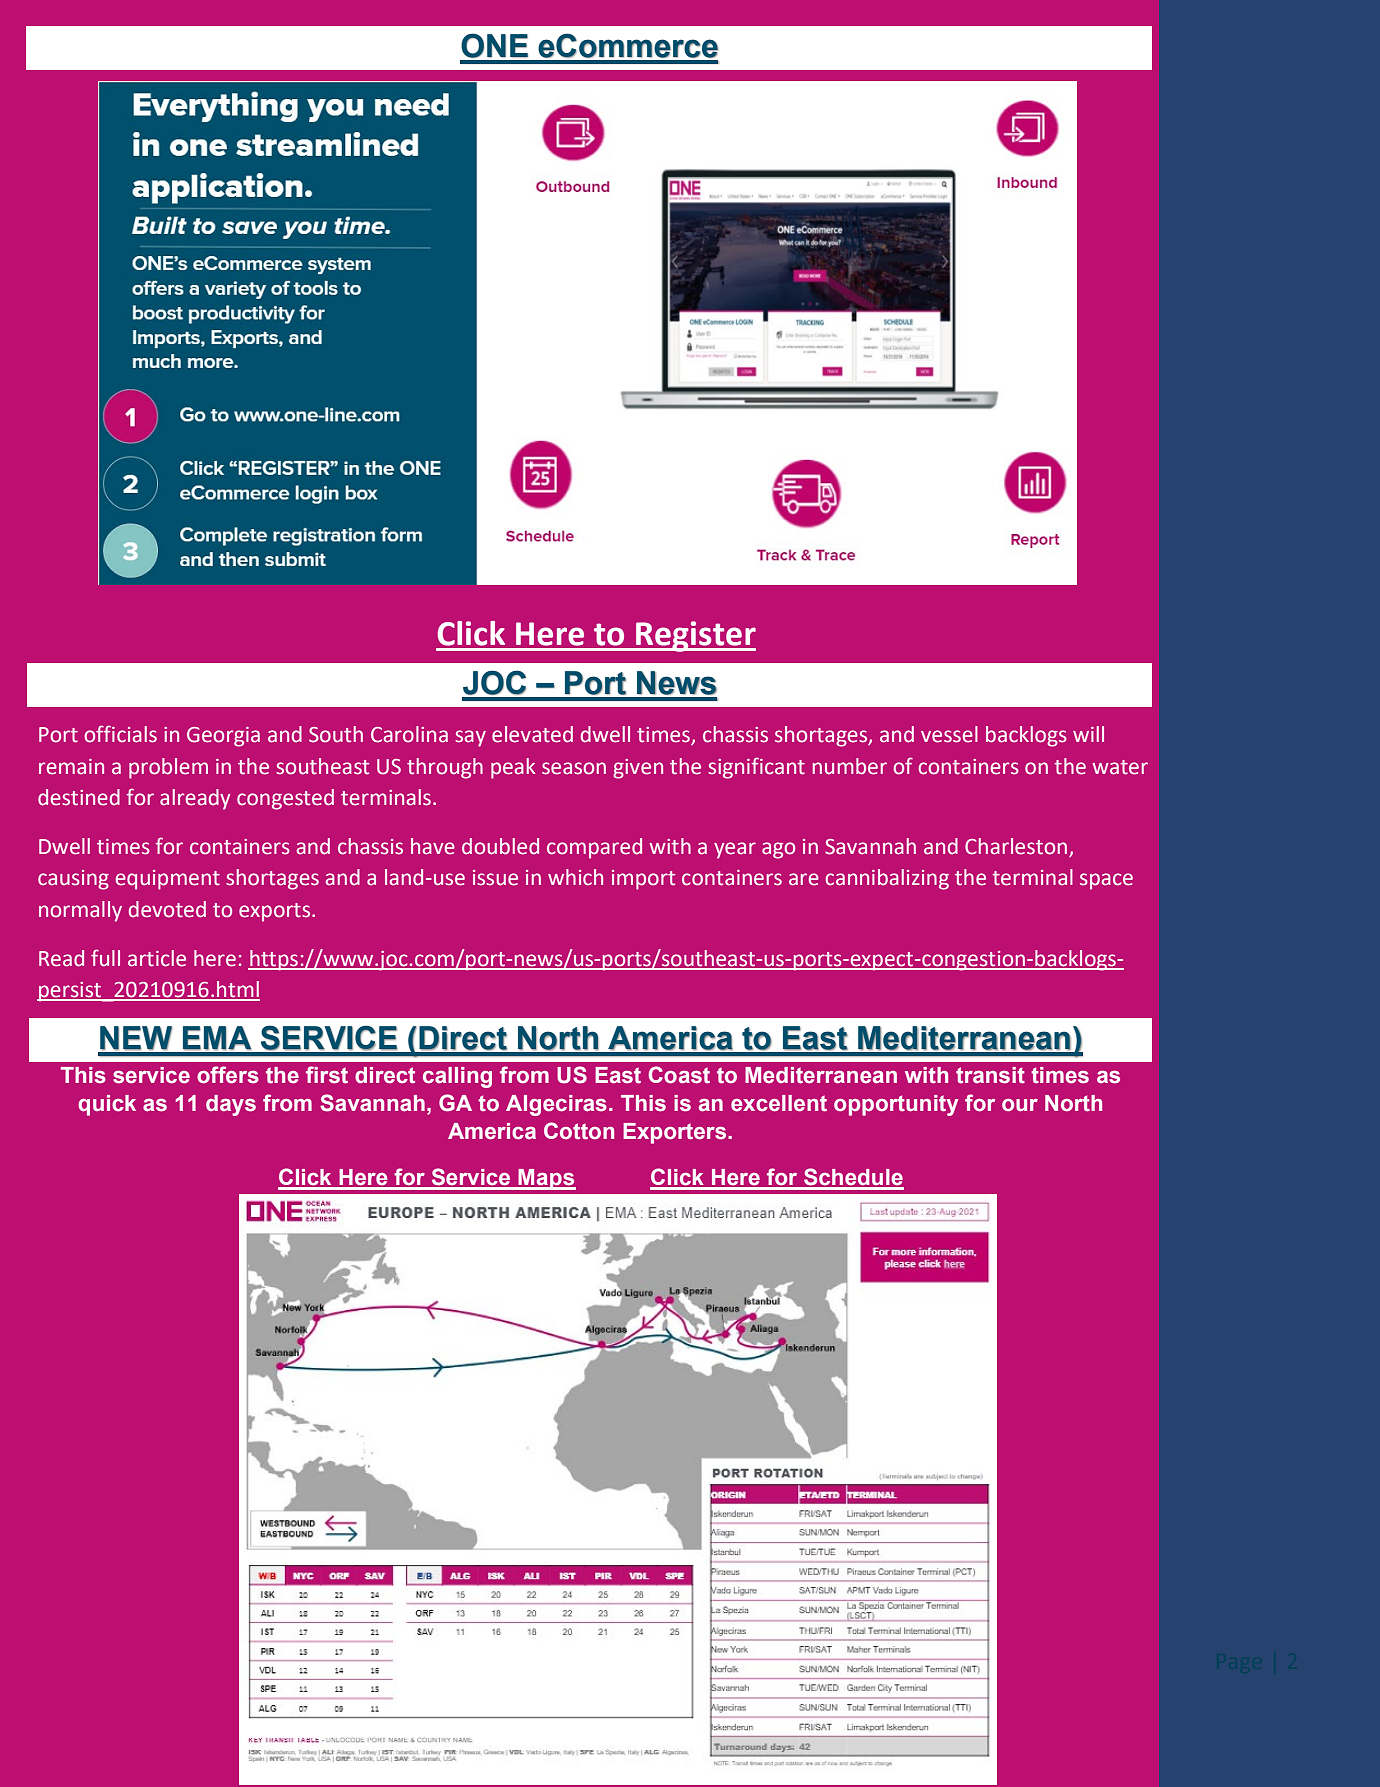  Describe the element at coordinates (228, 1075) in the document. I see `offers` at that location.
